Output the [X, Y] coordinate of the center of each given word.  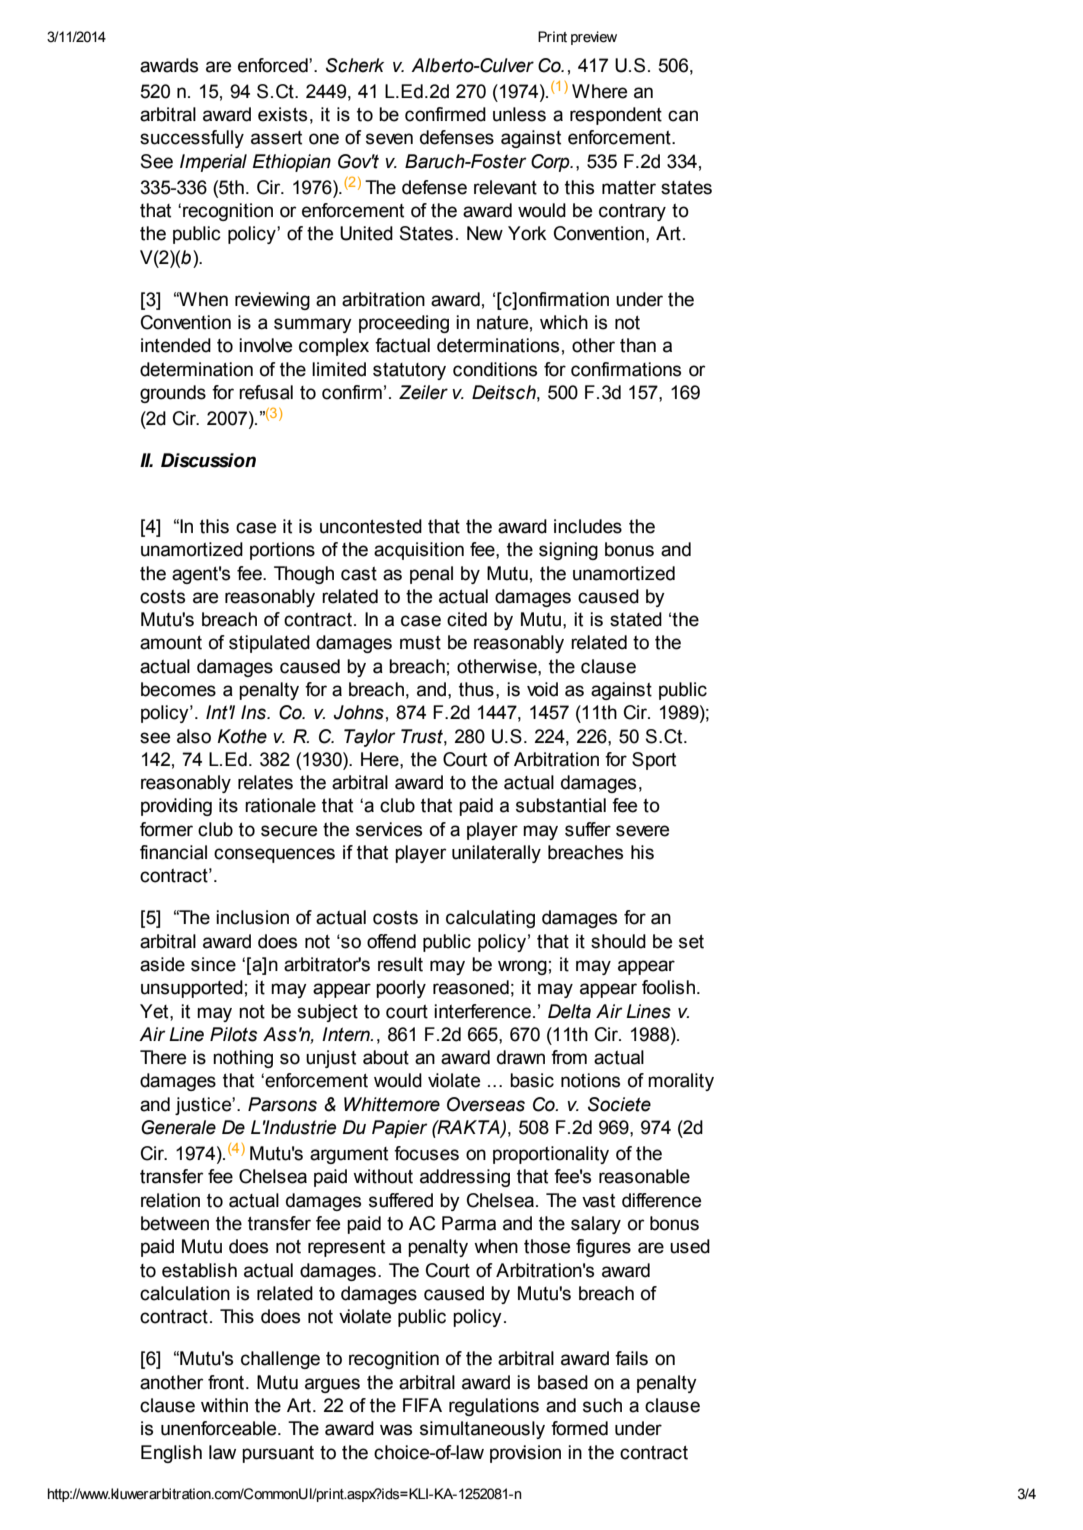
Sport [654, 761]
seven [389, 139]
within [224, 1405]
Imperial [213, 163]
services [389, 829]
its [228, 805]
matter [629, 188]
